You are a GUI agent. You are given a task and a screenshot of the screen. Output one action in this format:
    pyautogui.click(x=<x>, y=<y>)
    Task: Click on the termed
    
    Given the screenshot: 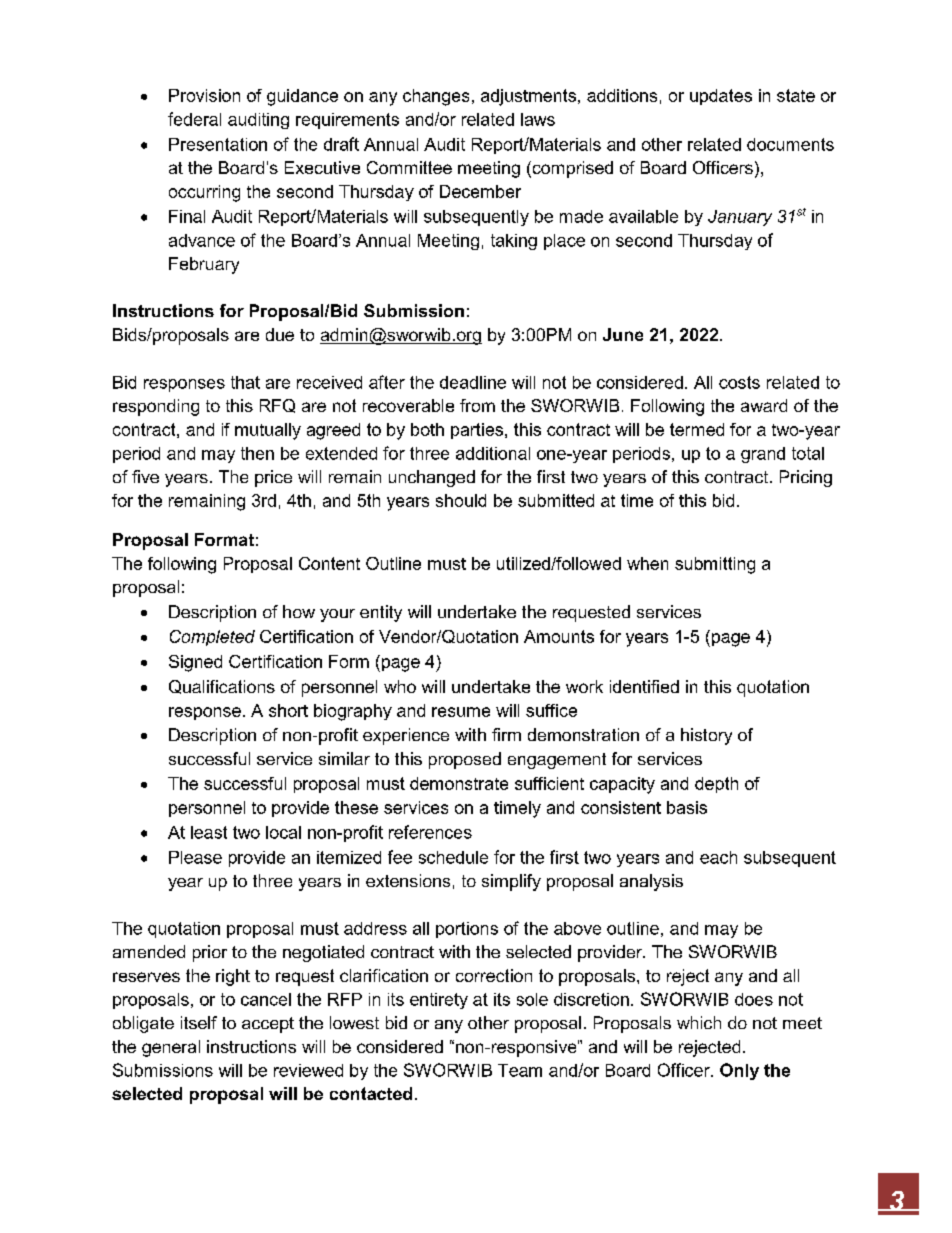 What is the action you would take?
    pyautogui.click(x=697, y=429)
